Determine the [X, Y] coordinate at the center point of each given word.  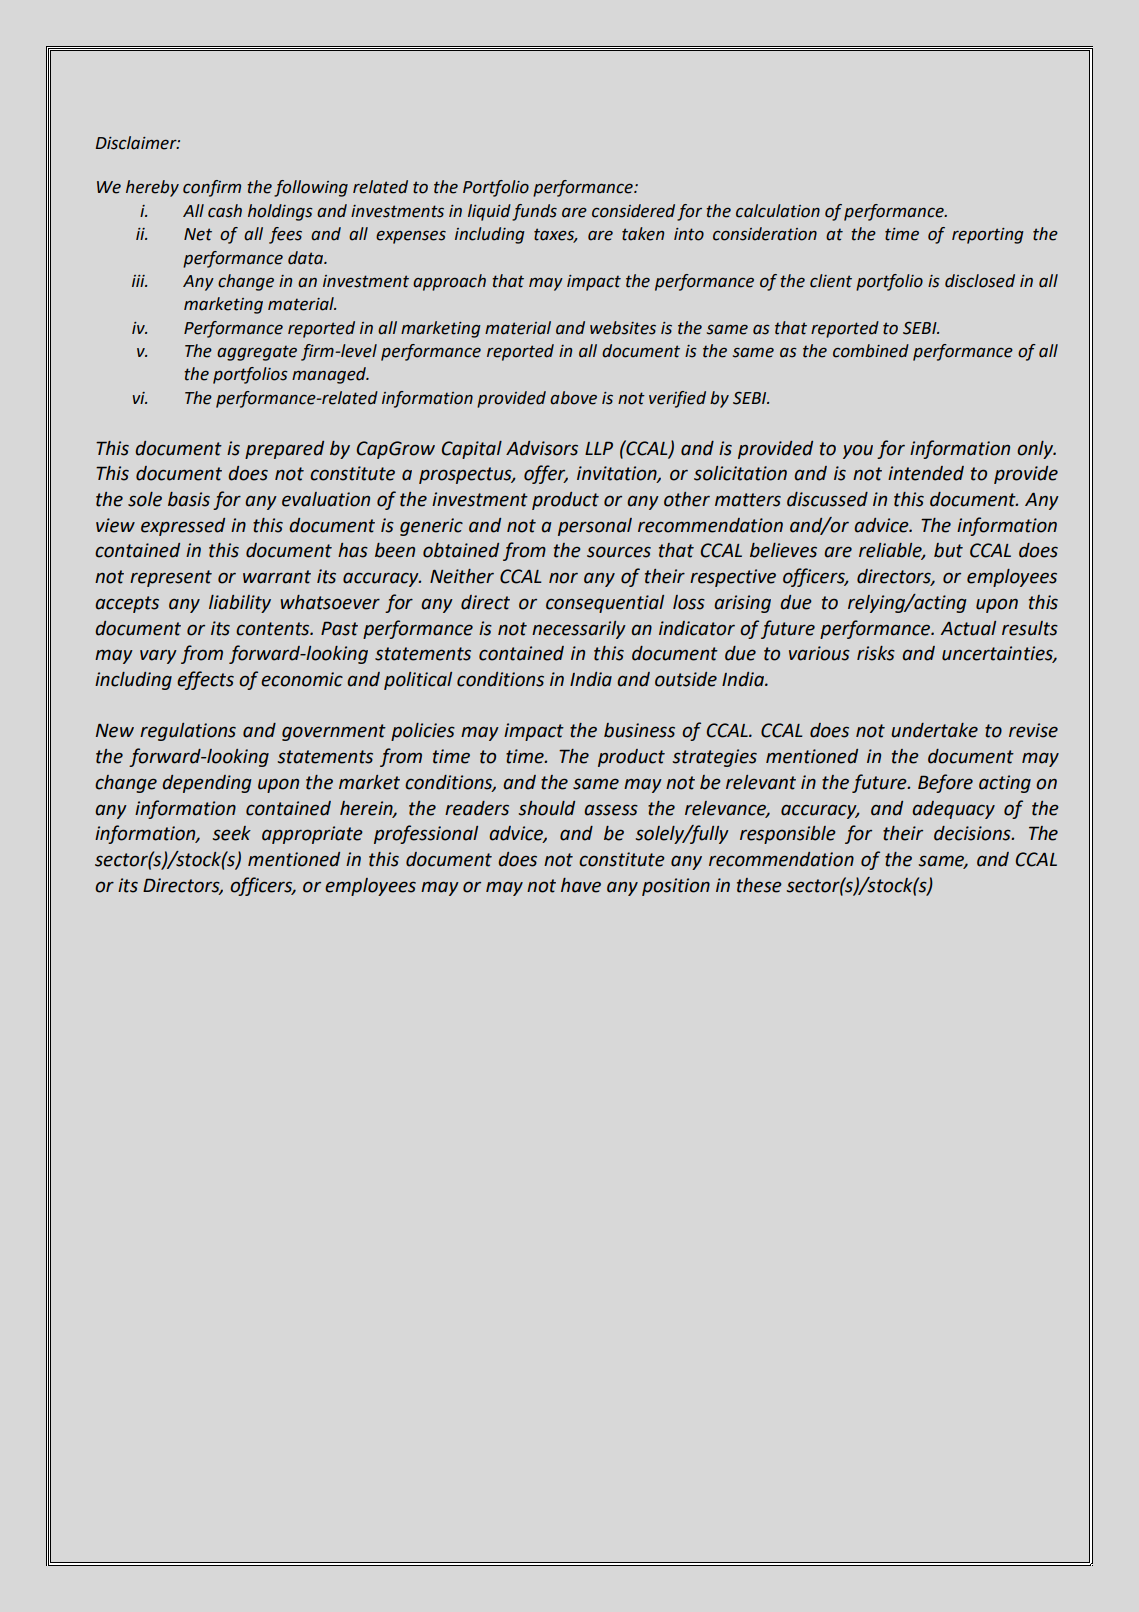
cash [225, 211]
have [581, 885]
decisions [973, 833]
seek [231, 833]
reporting [988, 236]
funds [534, 212]
